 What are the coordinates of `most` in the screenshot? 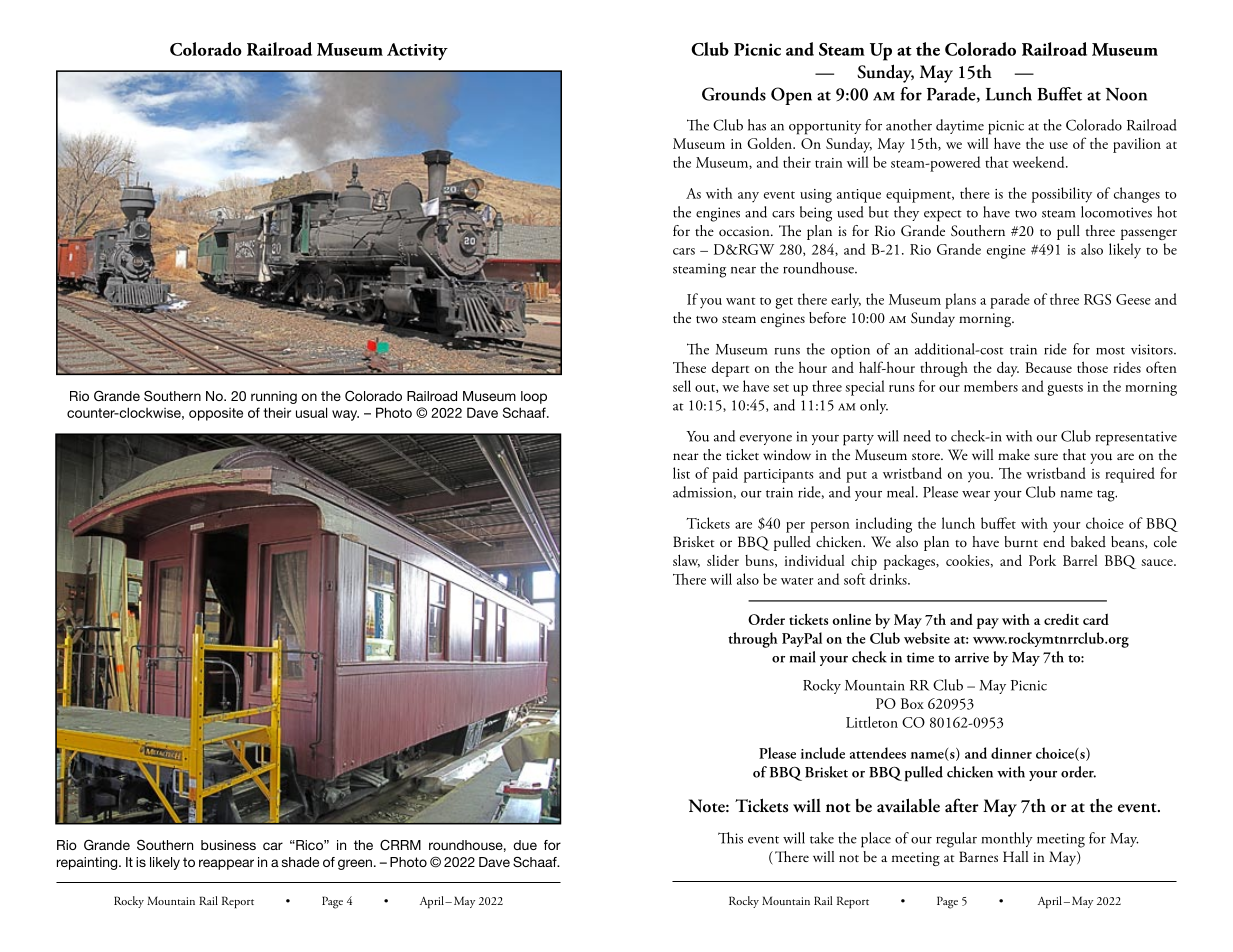 It's located at (1110, 351).
